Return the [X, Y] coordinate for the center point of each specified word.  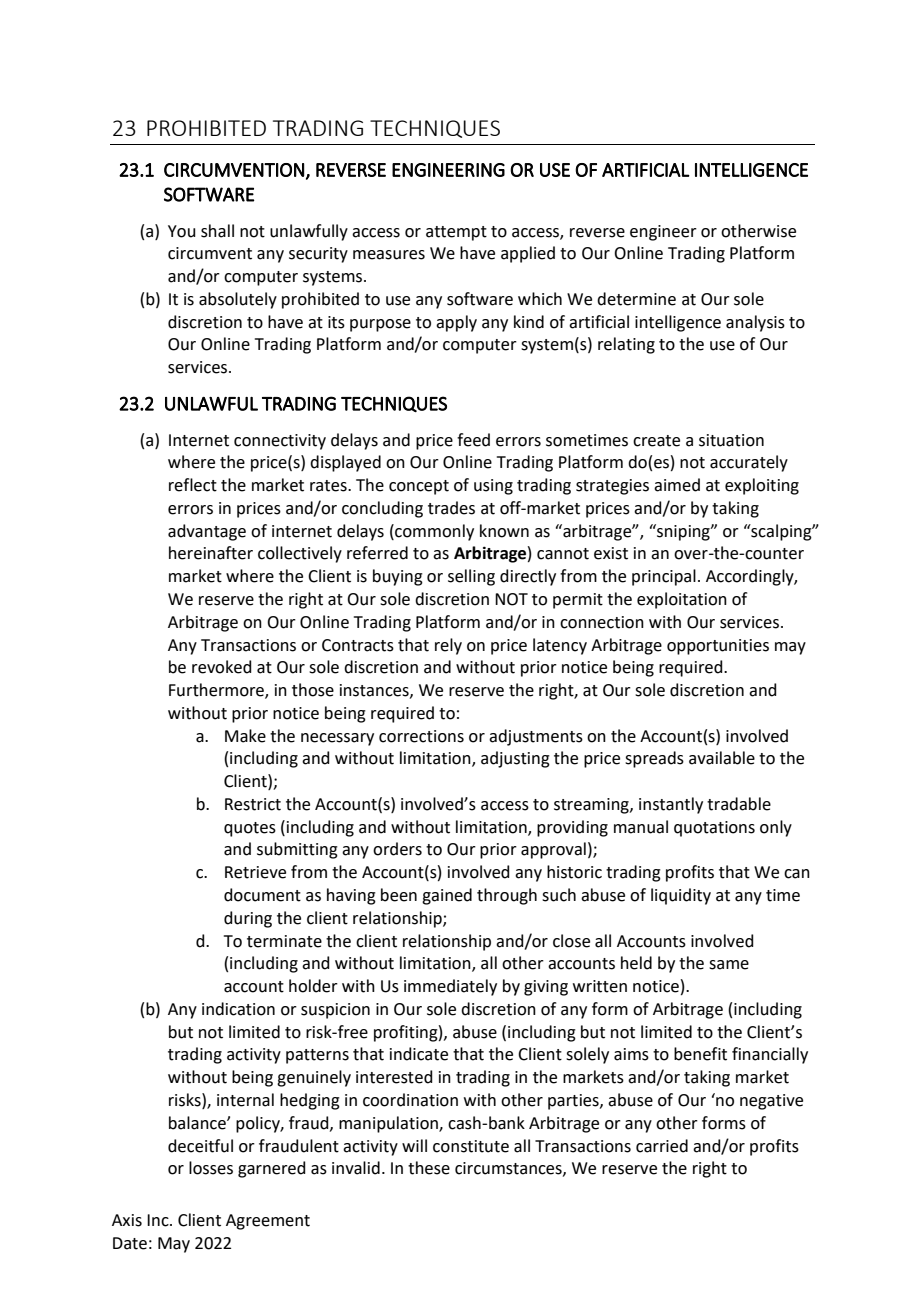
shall [217, 231]
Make [245, 736]
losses [211, 1168]
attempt [456, 233]
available [722, 758]
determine [636, 299]
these [429, 1168]
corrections [421, 736]
